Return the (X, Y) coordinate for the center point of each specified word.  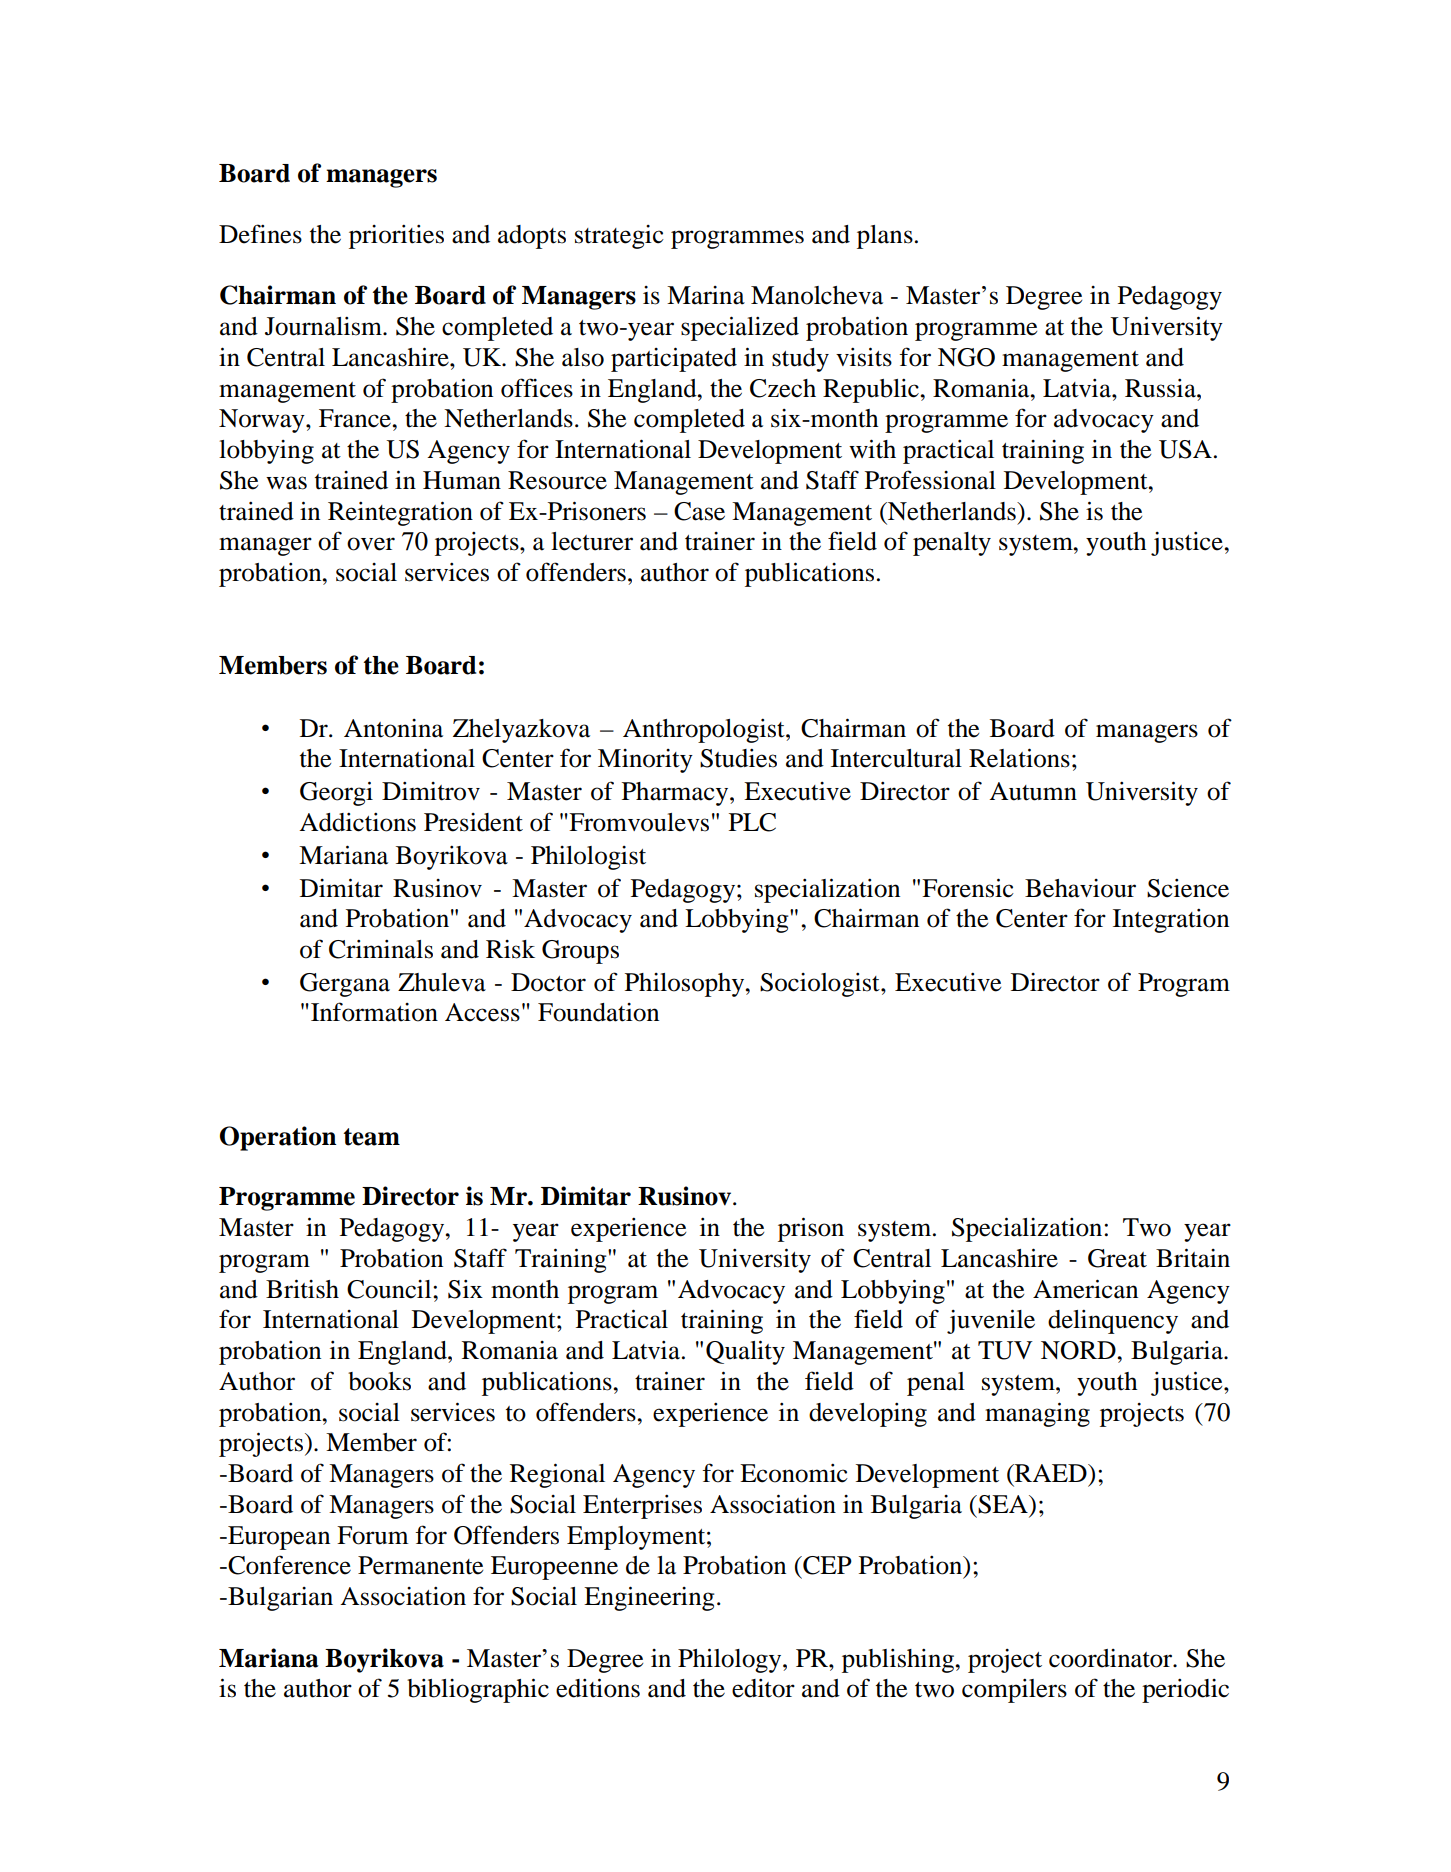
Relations (1019, 758)
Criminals (381, 949)
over (371, 544)
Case (699, 511)
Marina (706, 295)
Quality (745, 1352)
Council (390, 1289)
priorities (396, 237)
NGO (966, 357)
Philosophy (686, 985)
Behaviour (1080, 888)
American (1085, 1289)
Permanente (420, 1565)
